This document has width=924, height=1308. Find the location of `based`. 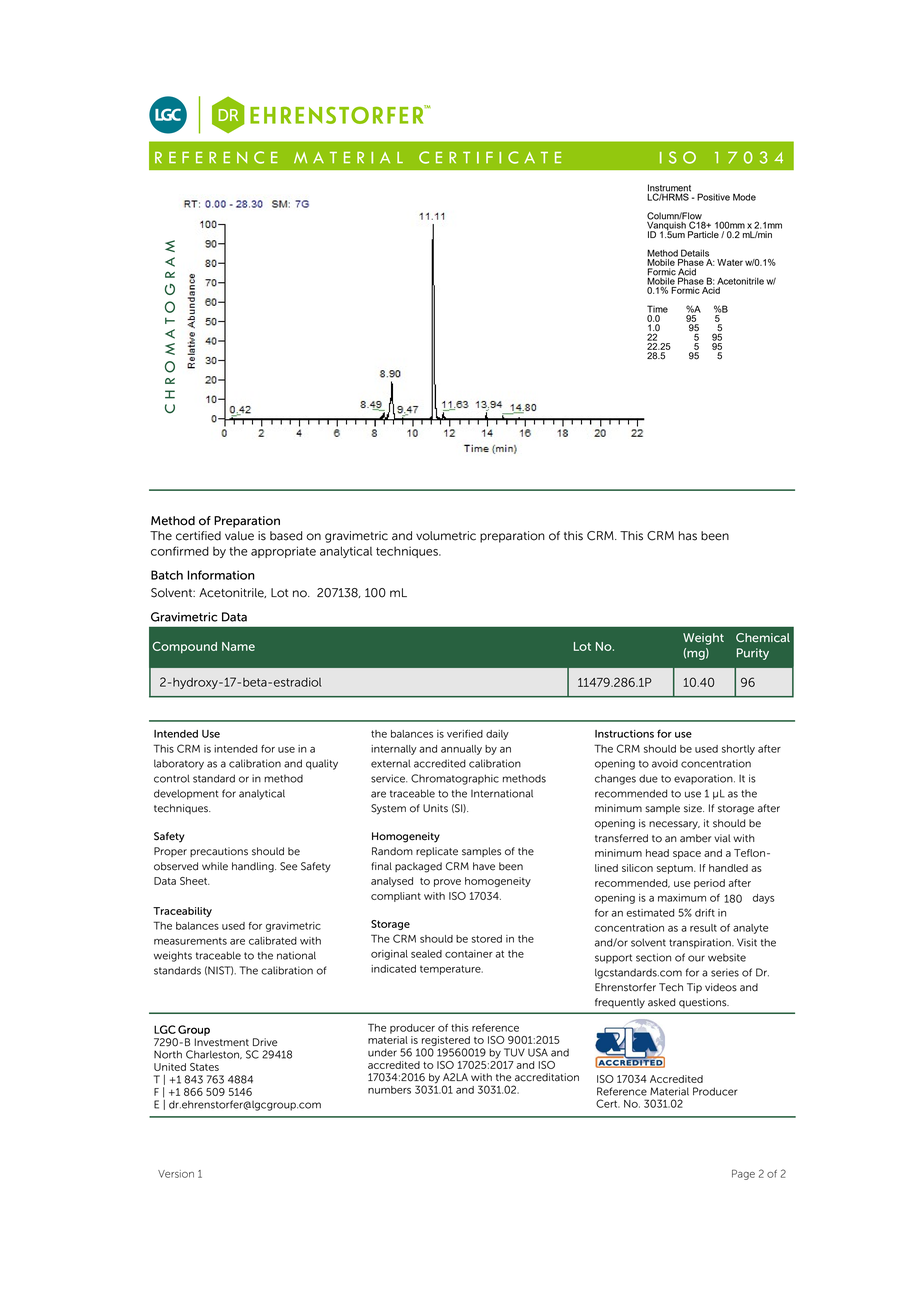

based is located at coordinates (286, 536).
